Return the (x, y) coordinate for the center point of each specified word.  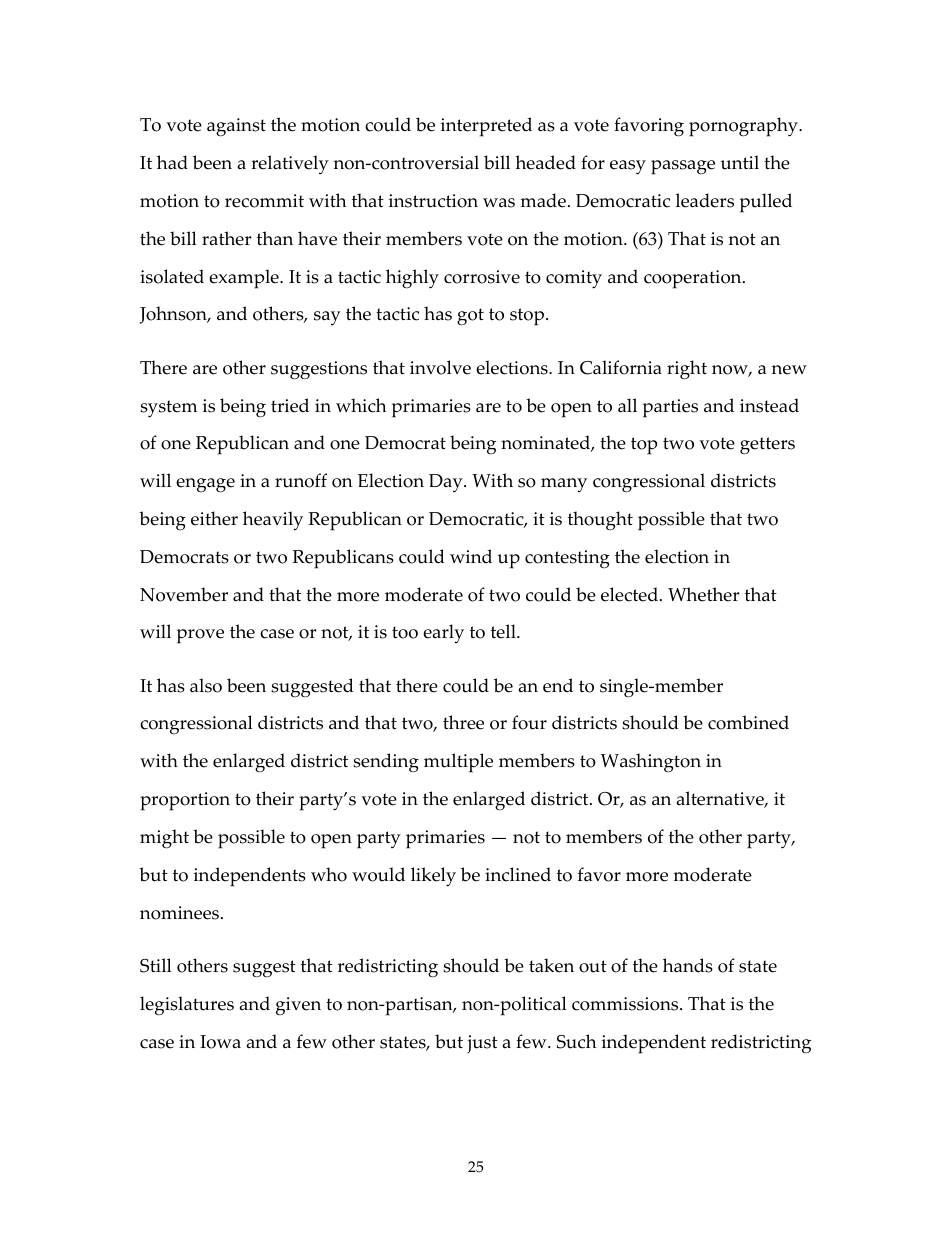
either (214, 518)
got (470, 317)
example (245, 279)
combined (748, 722)
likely (433, 877)
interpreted (486, 127)
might (164, 839)
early (443, 634)
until (740, 162)
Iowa (220, 1042)
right (687, 370)
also (206, 685)
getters (767, 446)
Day (447, 483)
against (236, 127)
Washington (651, 762)
